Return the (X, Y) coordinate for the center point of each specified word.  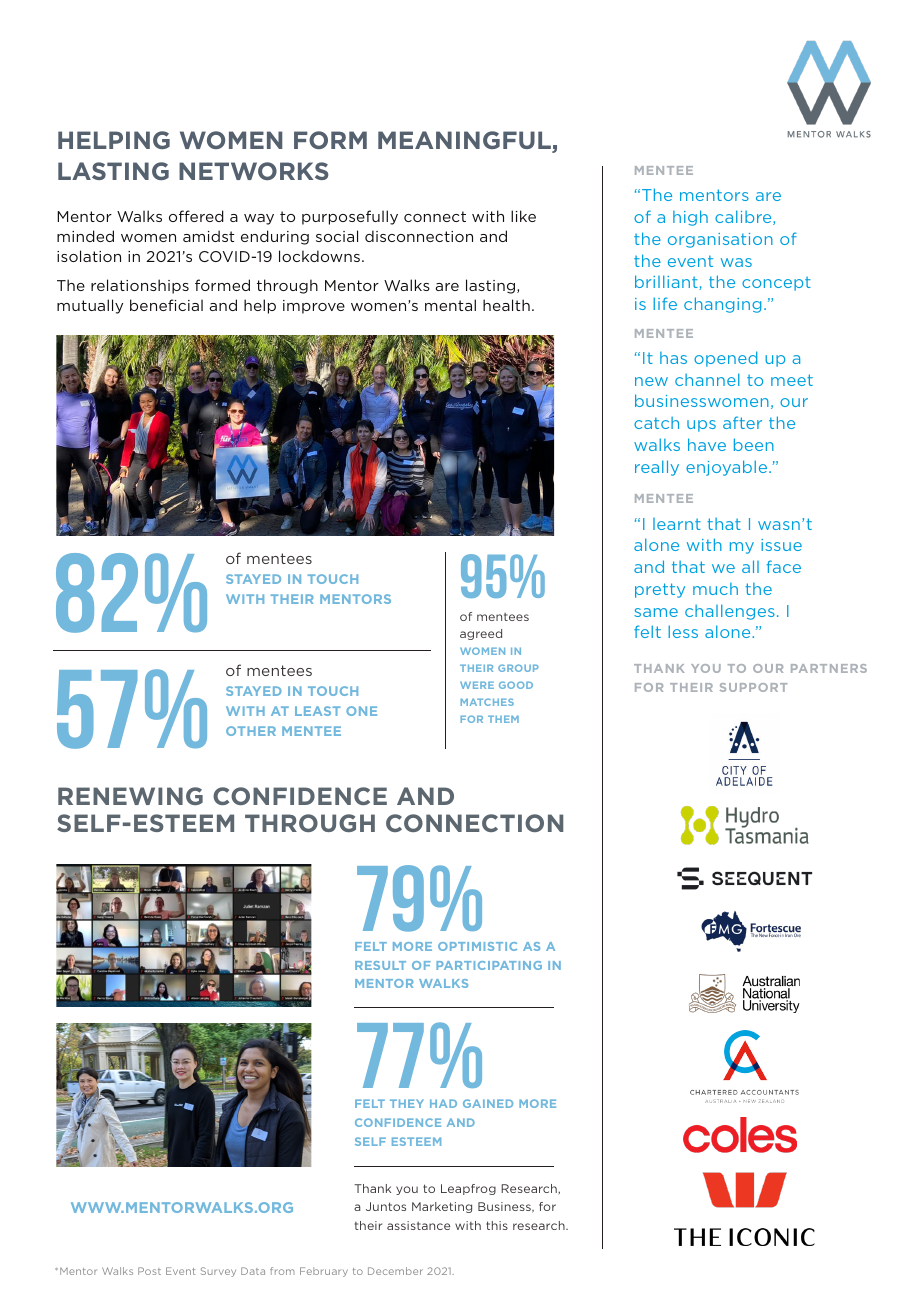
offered (196, 216)
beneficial (166, 305)
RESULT (380, 965)
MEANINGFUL (465, 141)
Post (149, 1271)
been (754, 444)
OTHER (251, 731)
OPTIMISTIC (477, 946)
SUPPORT (753, 687)
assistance (418, 1225)
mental (450, 305)
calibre (744, 217)
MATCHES (487, 702)
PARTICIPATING (489, 965)
